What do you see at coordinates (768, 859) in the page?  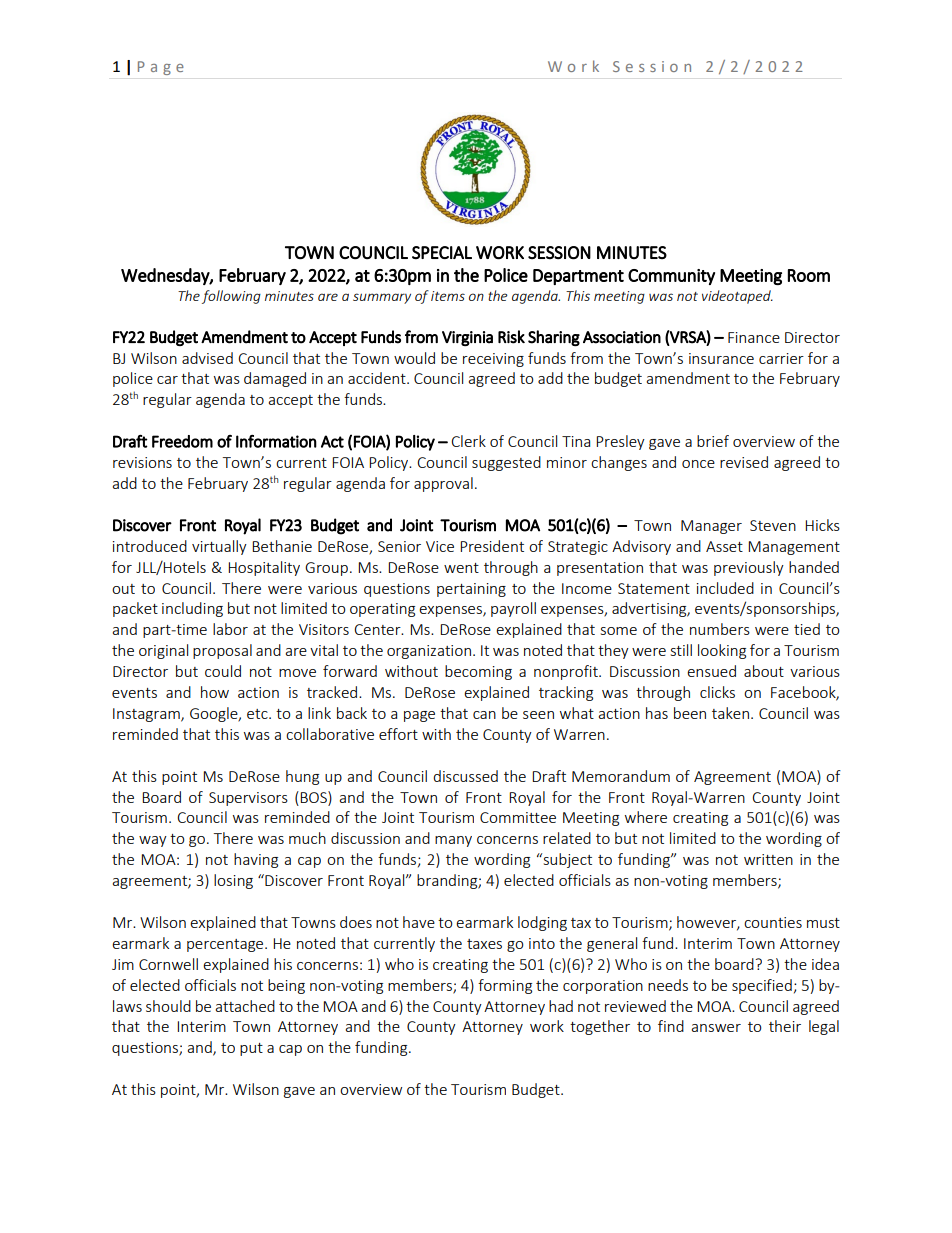 I see `written` at bounding box center [768, 859].
